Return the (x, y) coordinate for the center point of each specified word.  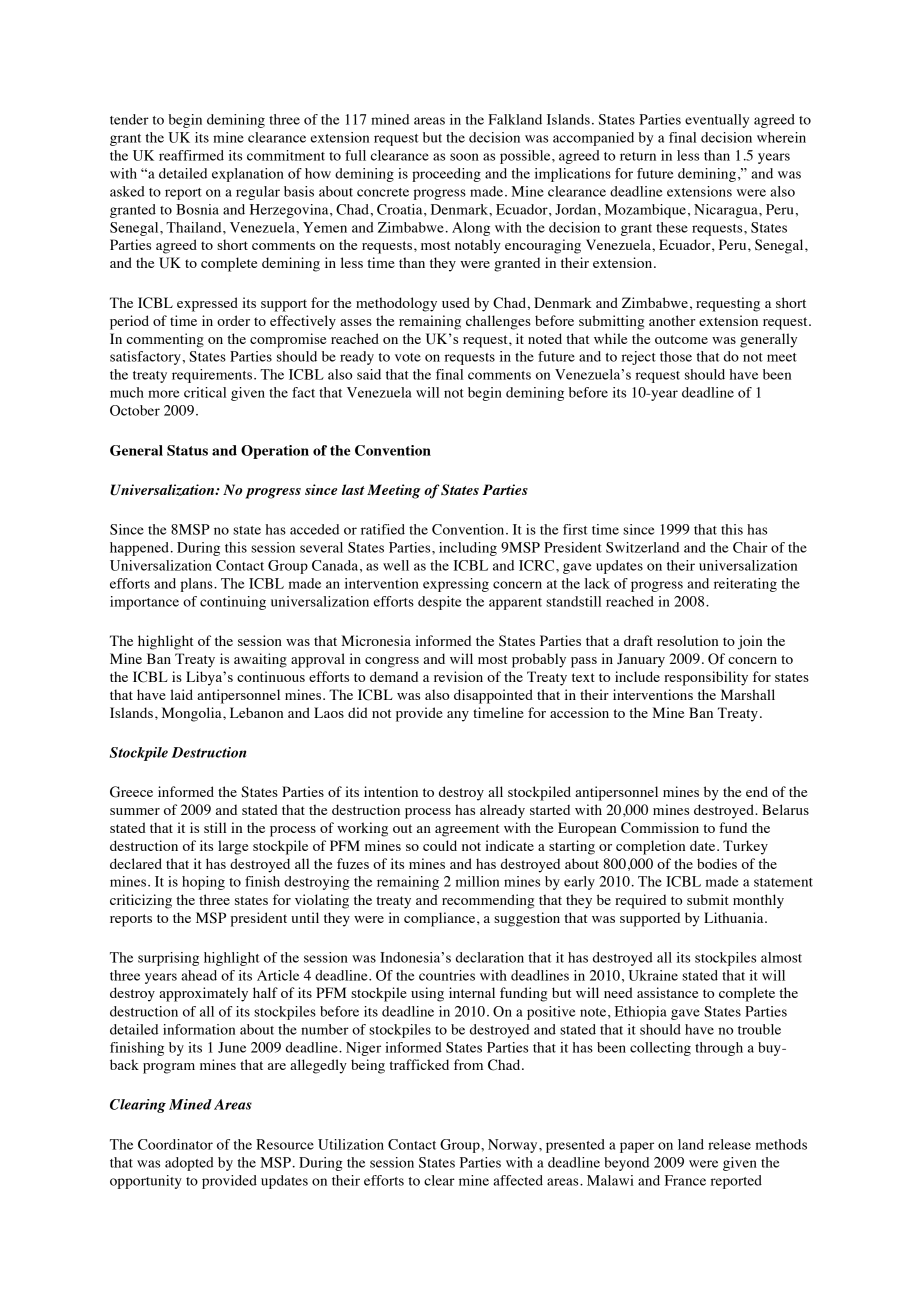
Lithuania (735, 917)
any (458, 716)
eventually (717, 121)
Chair (750, 547)
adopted (189, 1164)
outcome (681, 339)
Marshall (748, 694)
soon (464, 157)
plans (198, 585)
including (468, 549)
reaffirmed (191, 155)
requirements (213, 376)
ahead (199, 975)
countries (447, 975)
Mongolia (193, 714)
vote (408, 357)
